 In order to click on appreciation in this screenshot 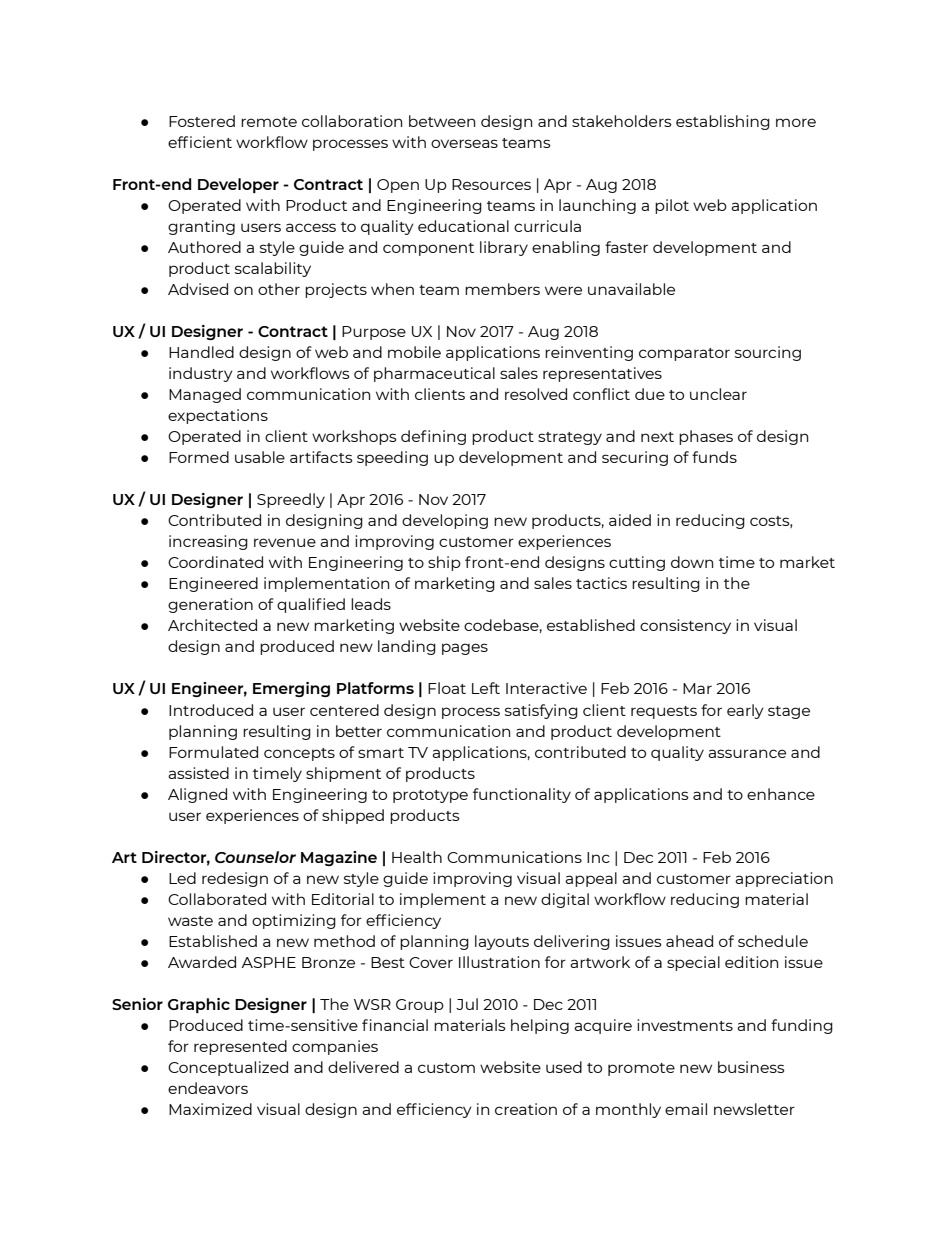, I will do `click(784, 879)`.
